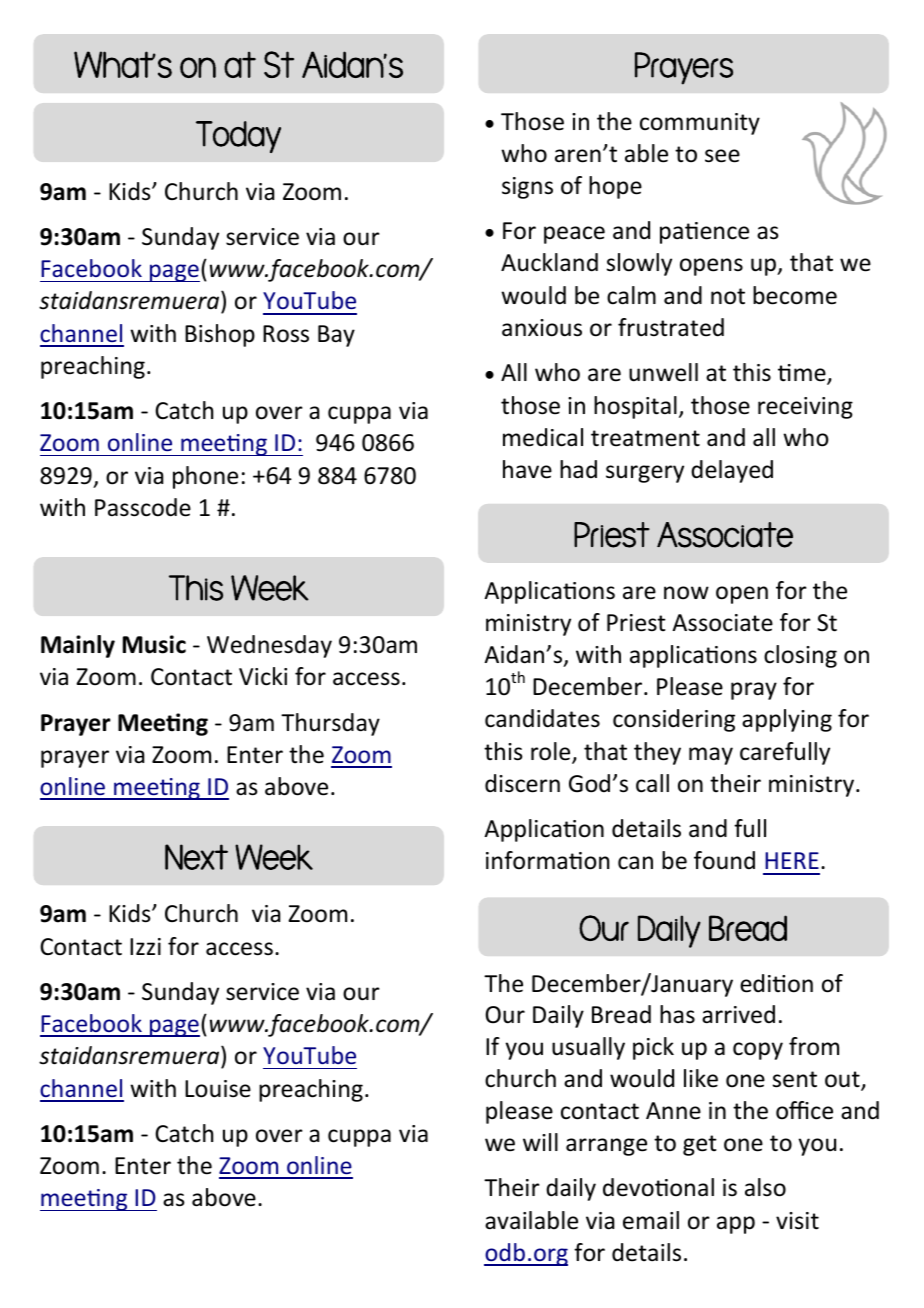 The image size is (924, 1308). What do you see at coordinates (722, 156) in the screenshot?
I see `see` at bounding box center [722, 156].
